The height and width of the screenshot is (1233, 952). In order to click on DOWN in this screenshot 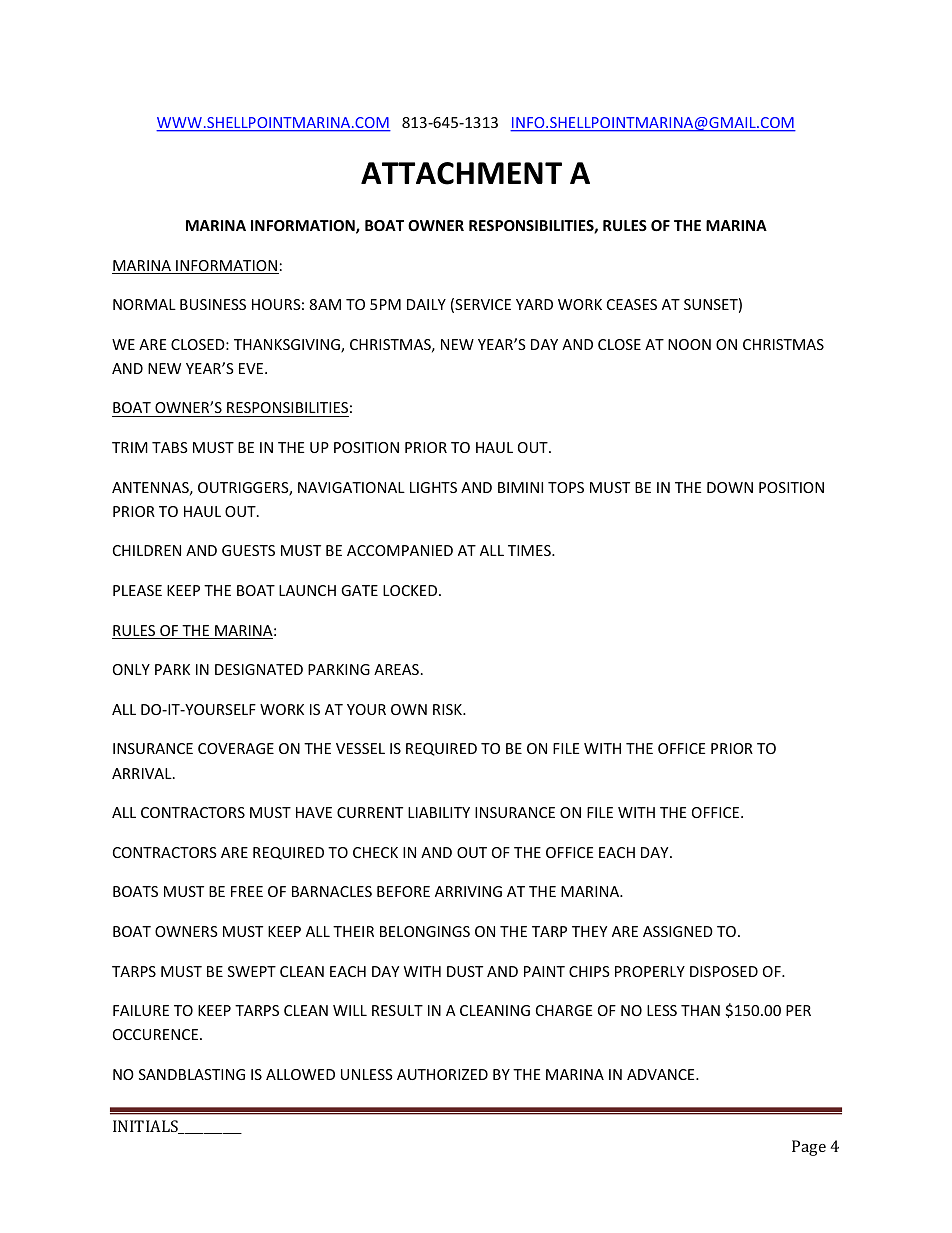, I will do `click(730, 487)`.
